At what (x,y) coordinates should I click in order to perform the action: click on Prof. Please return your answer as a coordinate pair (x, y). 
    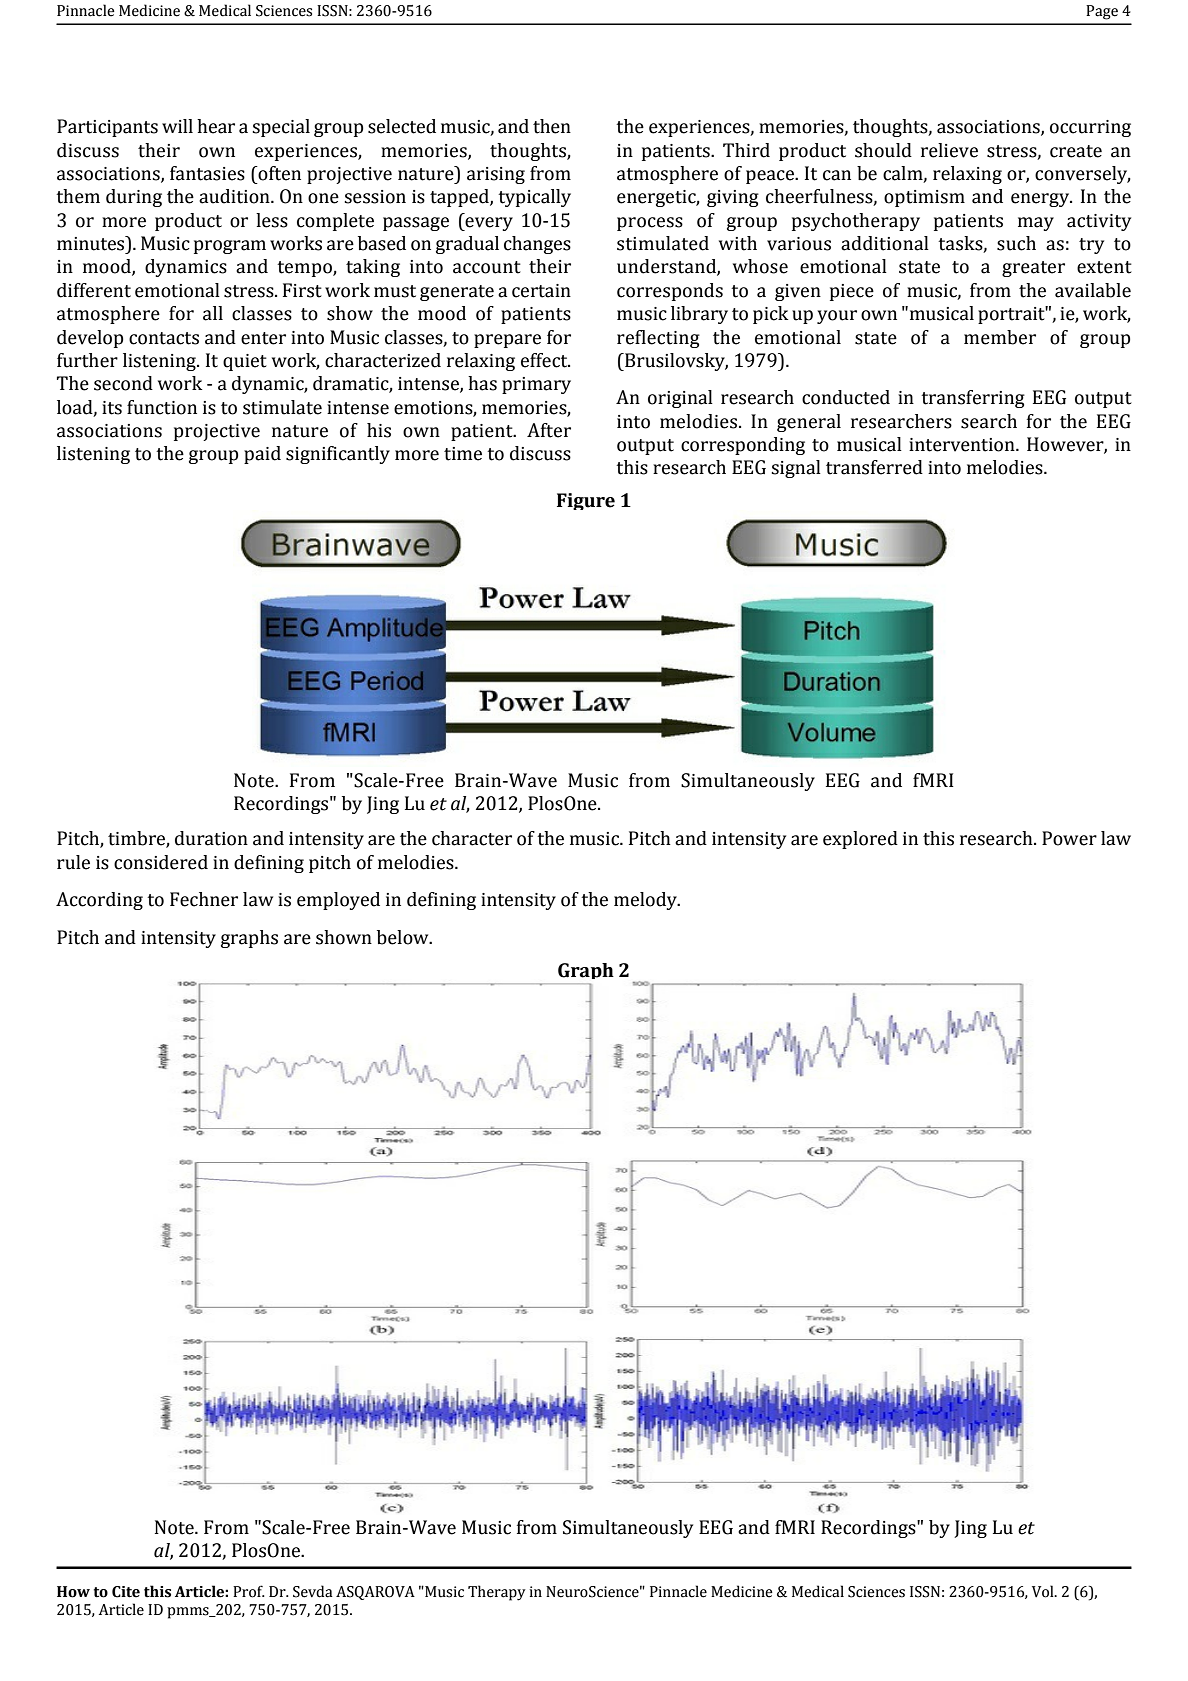
    Looking at the image, I should click on (249, 1591).
